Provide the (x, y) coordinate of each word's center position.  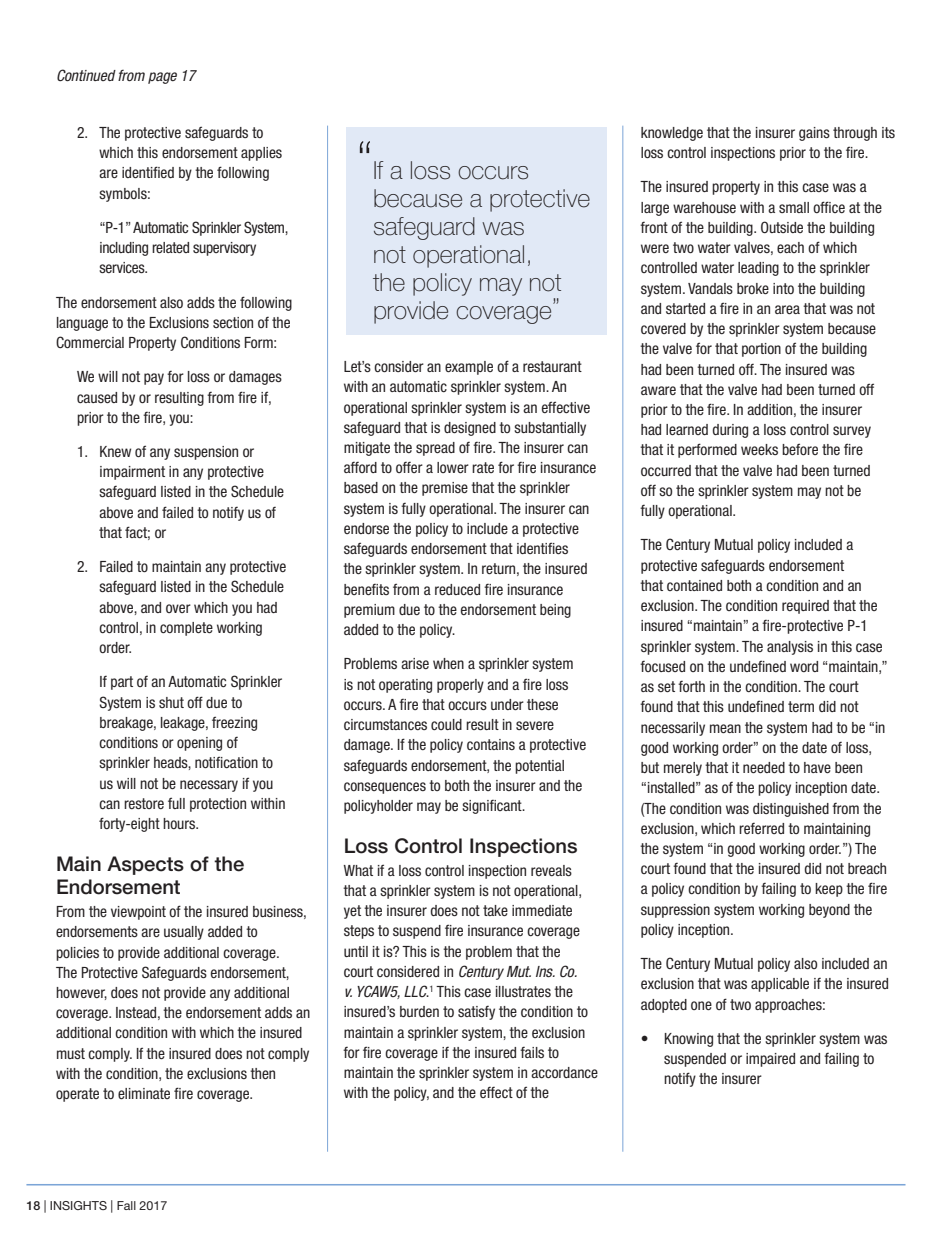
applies (261, 154)
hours (180, 823)
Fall (126, 1205)
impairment (132, 473)
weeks (759, 449)
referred (761, 828)
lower (453, 467)
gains (814, 134)
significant (493, 807)
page (162, 78)
